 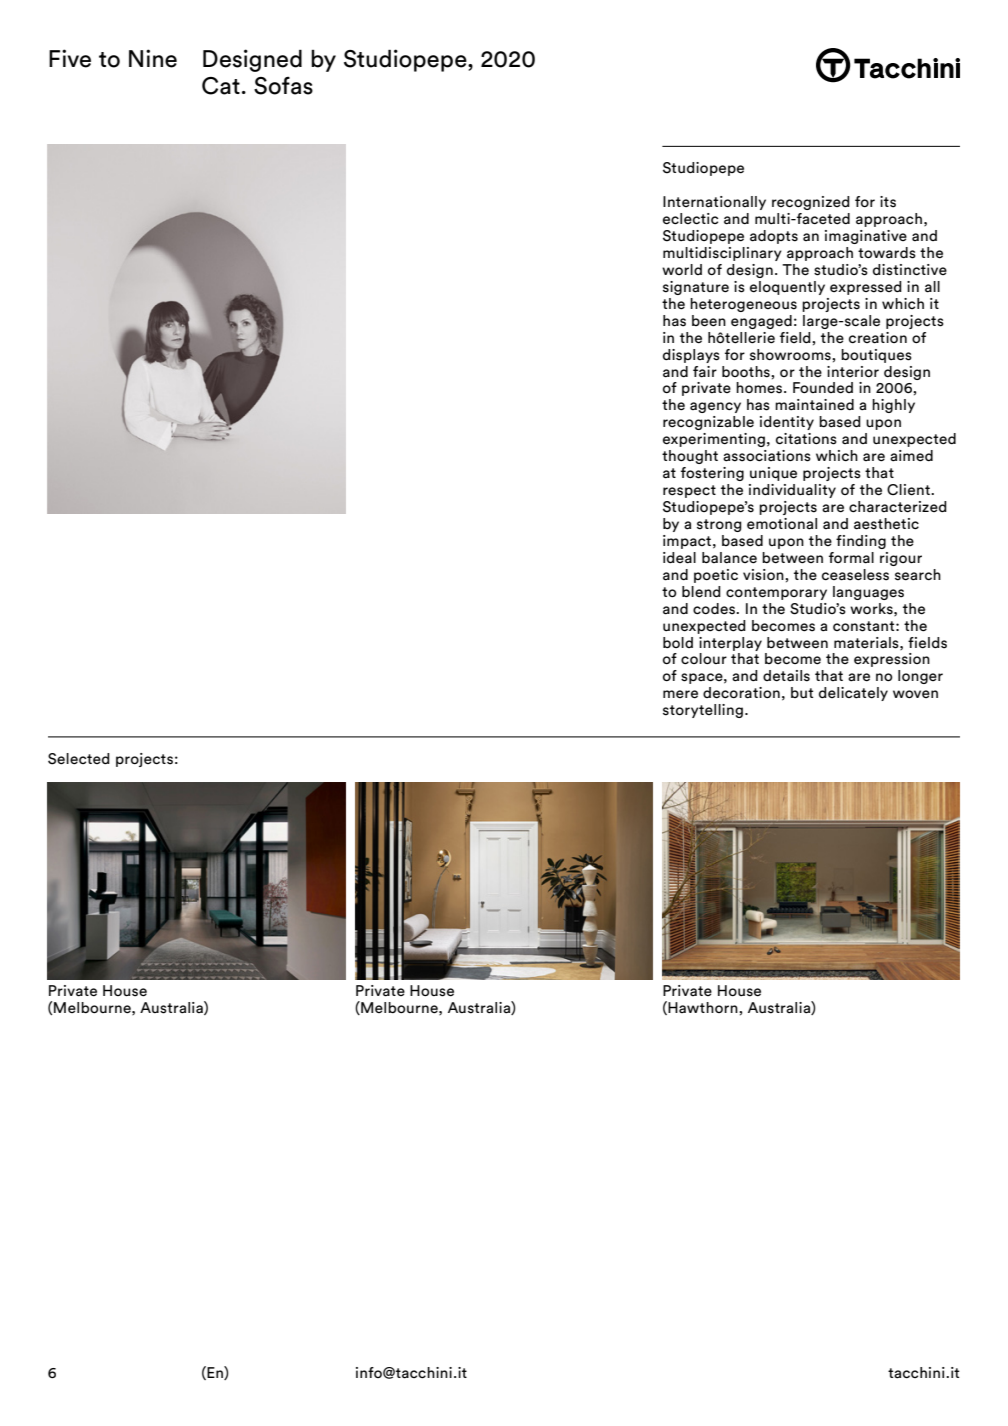 What do you see at coordinates (690, 457) in the screenshot?
I see `thought` at bounding box center [690, 457].
